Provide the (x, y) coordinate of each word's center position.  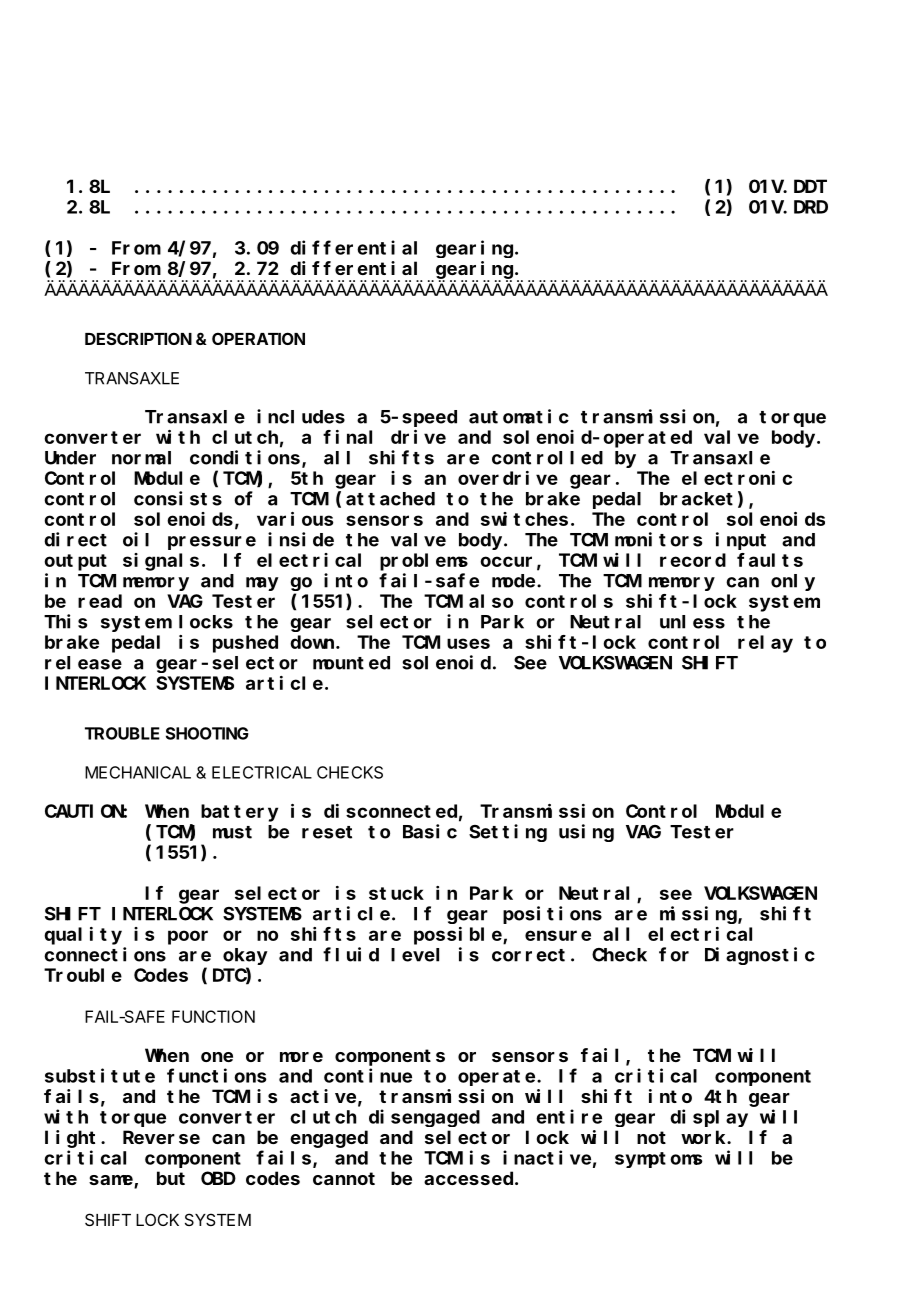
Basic (430, 831)
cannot (344, 1178)
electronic (737, 478)
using (586, 833)
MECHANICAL (138, 772)
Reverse (161, 1137)
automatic (519, 416)
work (704, 1137)
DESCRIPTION (138, 338)
